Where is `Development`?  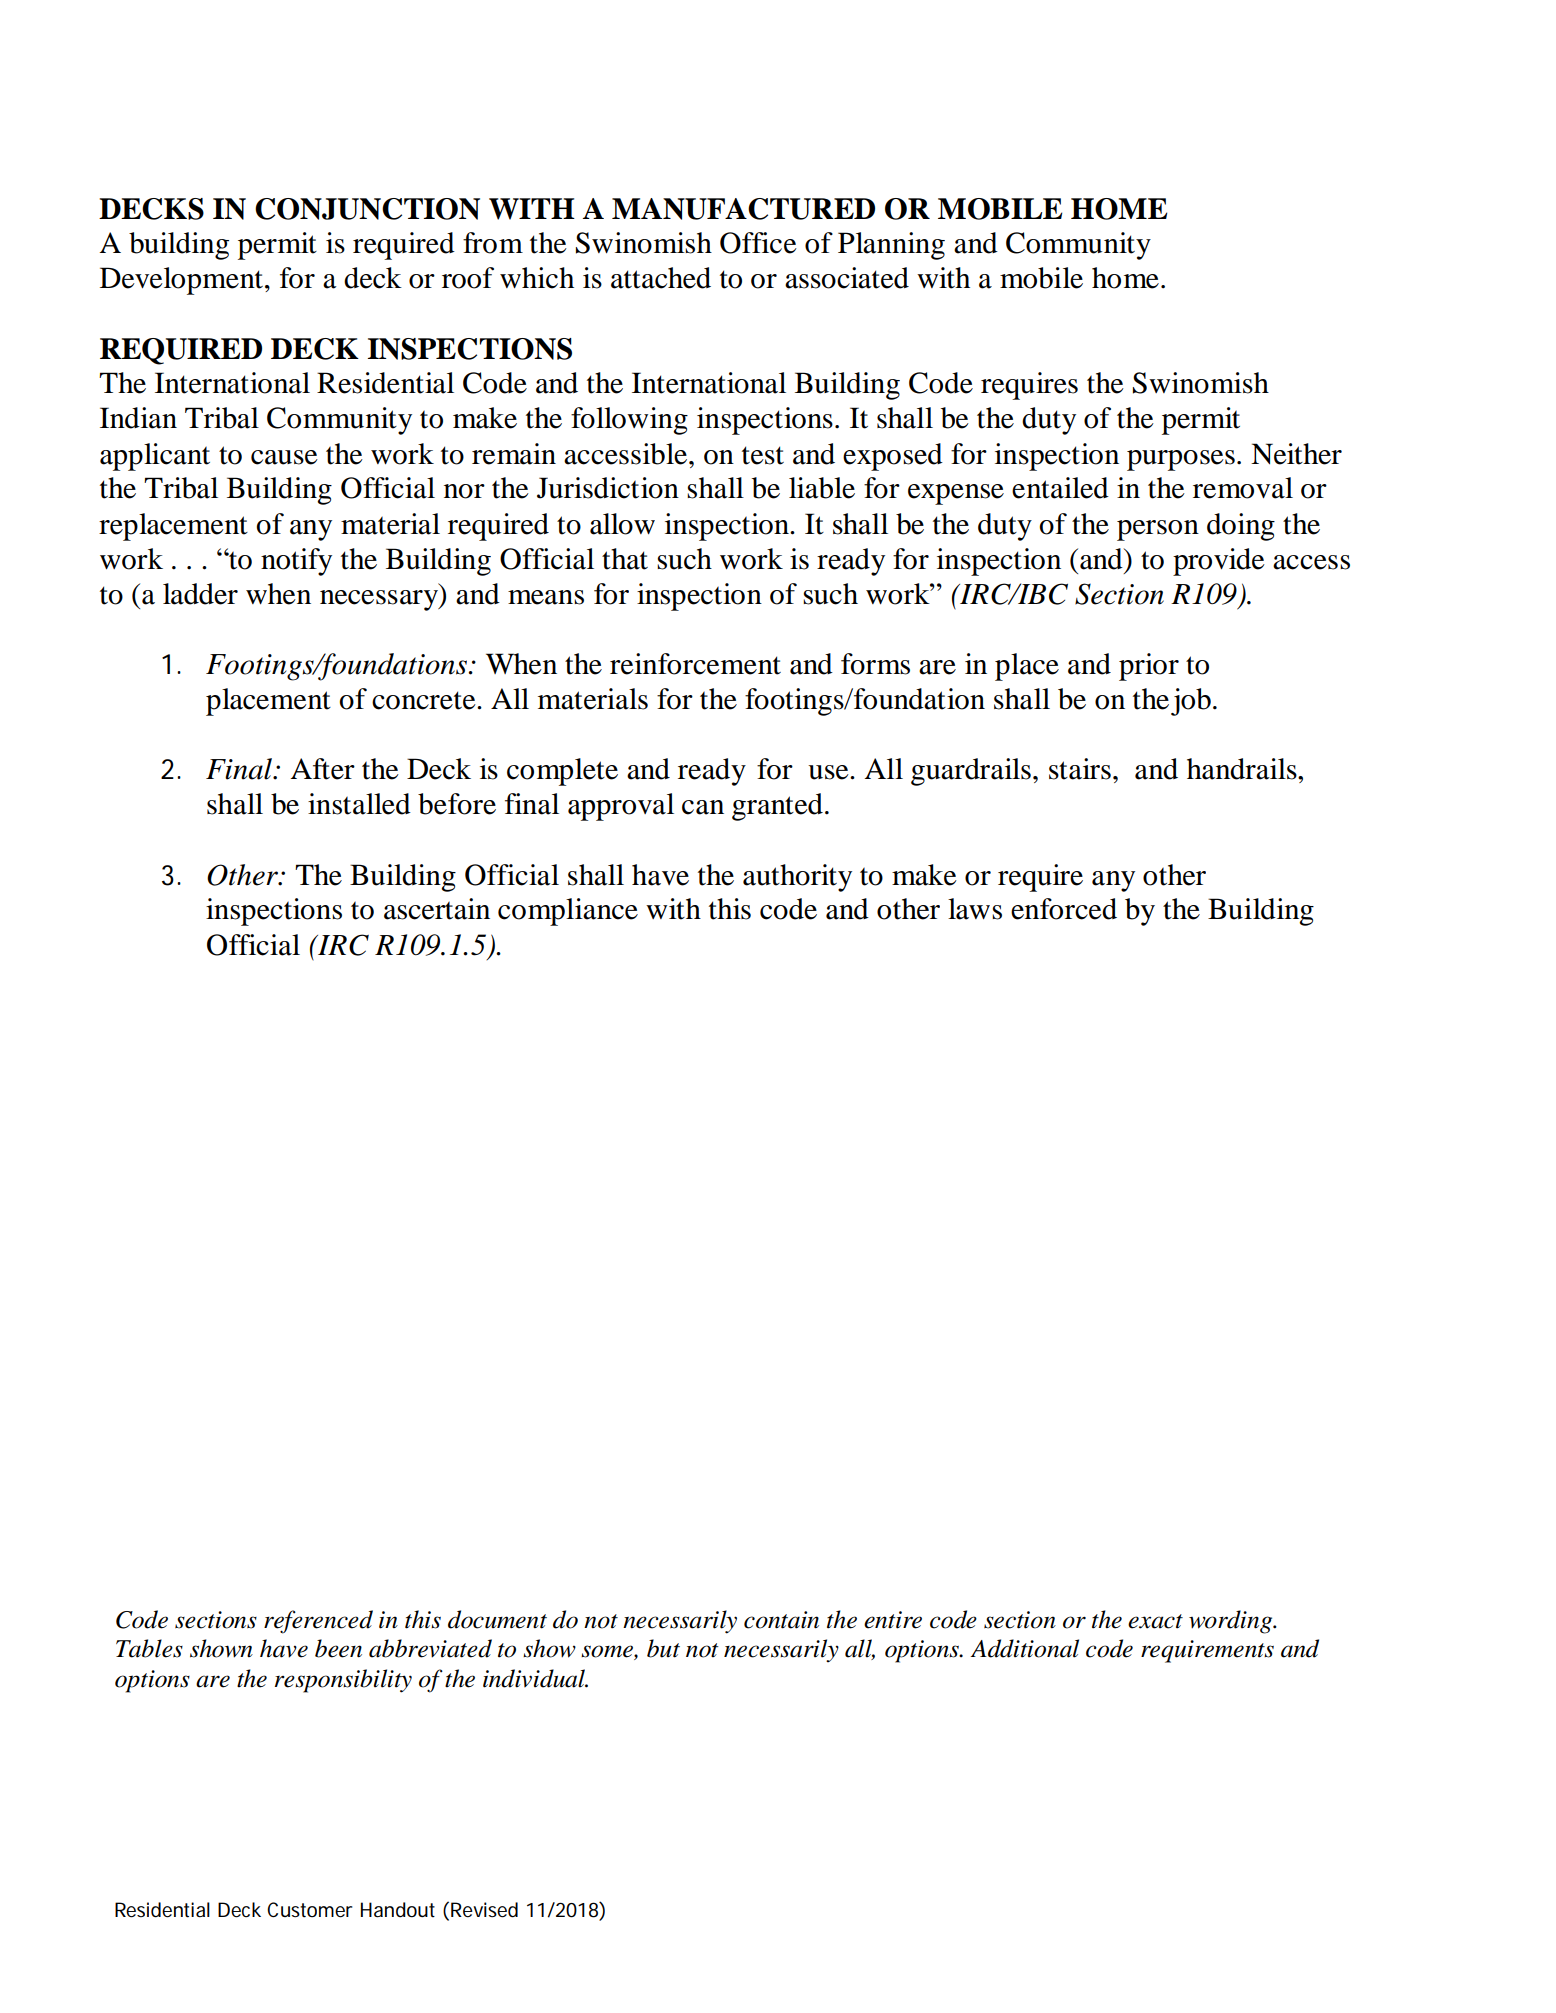
Development is located at coordinates (181, 281).
